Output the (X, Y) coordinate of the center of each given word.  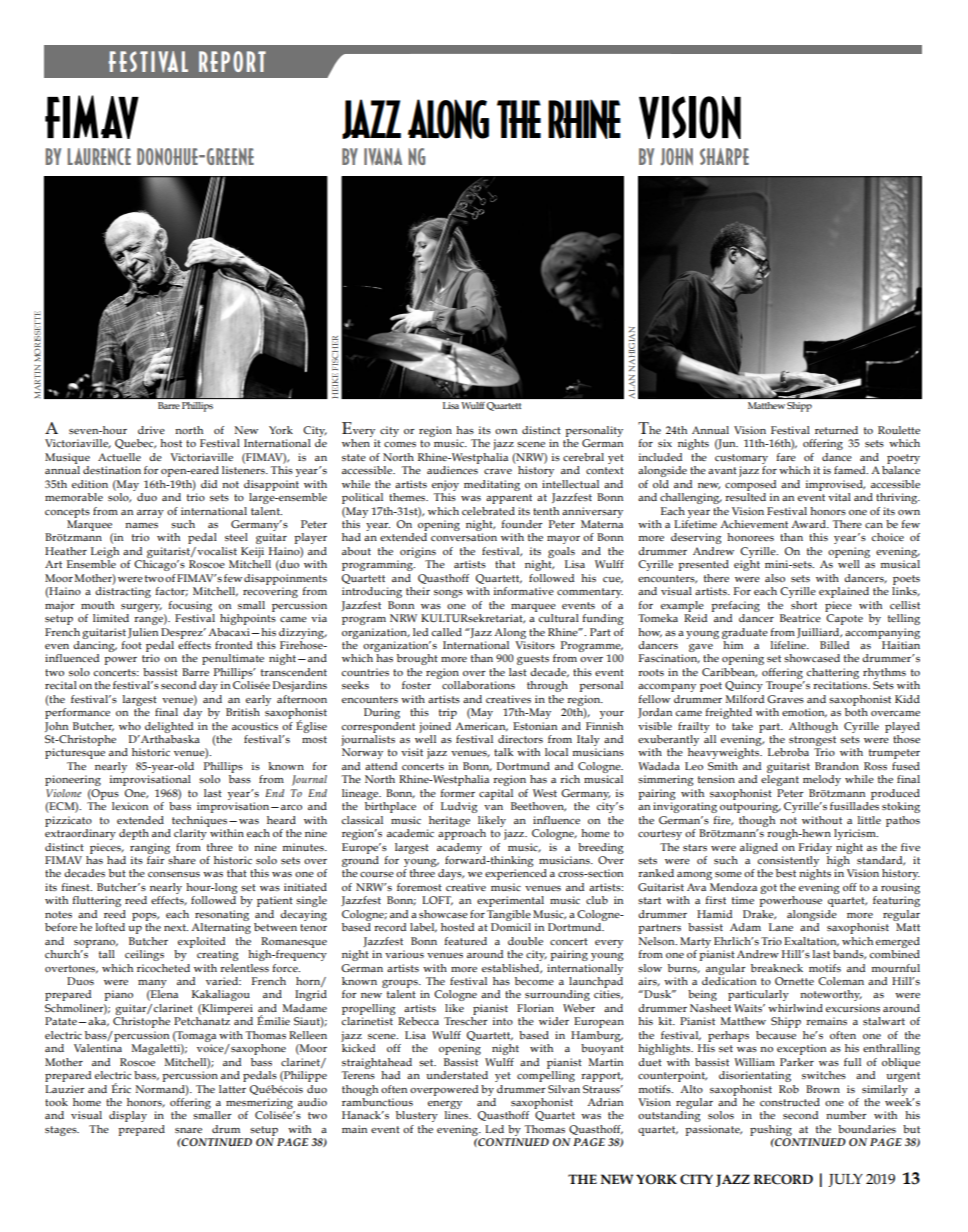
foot (131, 645)
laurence (99, 156)
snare (188, 1130)
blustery (417, 1116)
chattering (832, 673)
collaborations (478, 685)
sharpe (724, 156)
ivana (383, 156)
